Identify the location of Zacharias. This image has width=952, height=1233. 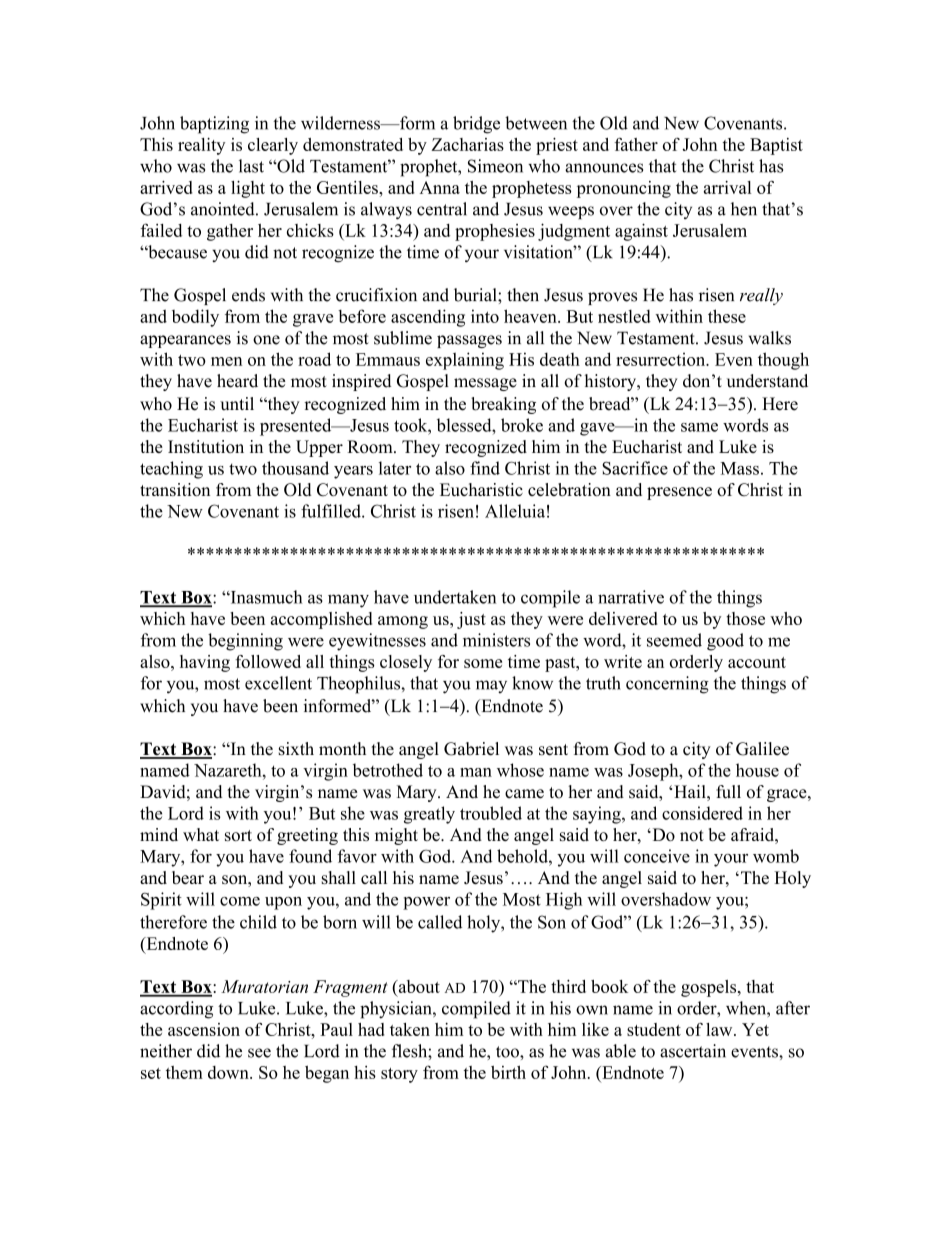
(467, 144).
